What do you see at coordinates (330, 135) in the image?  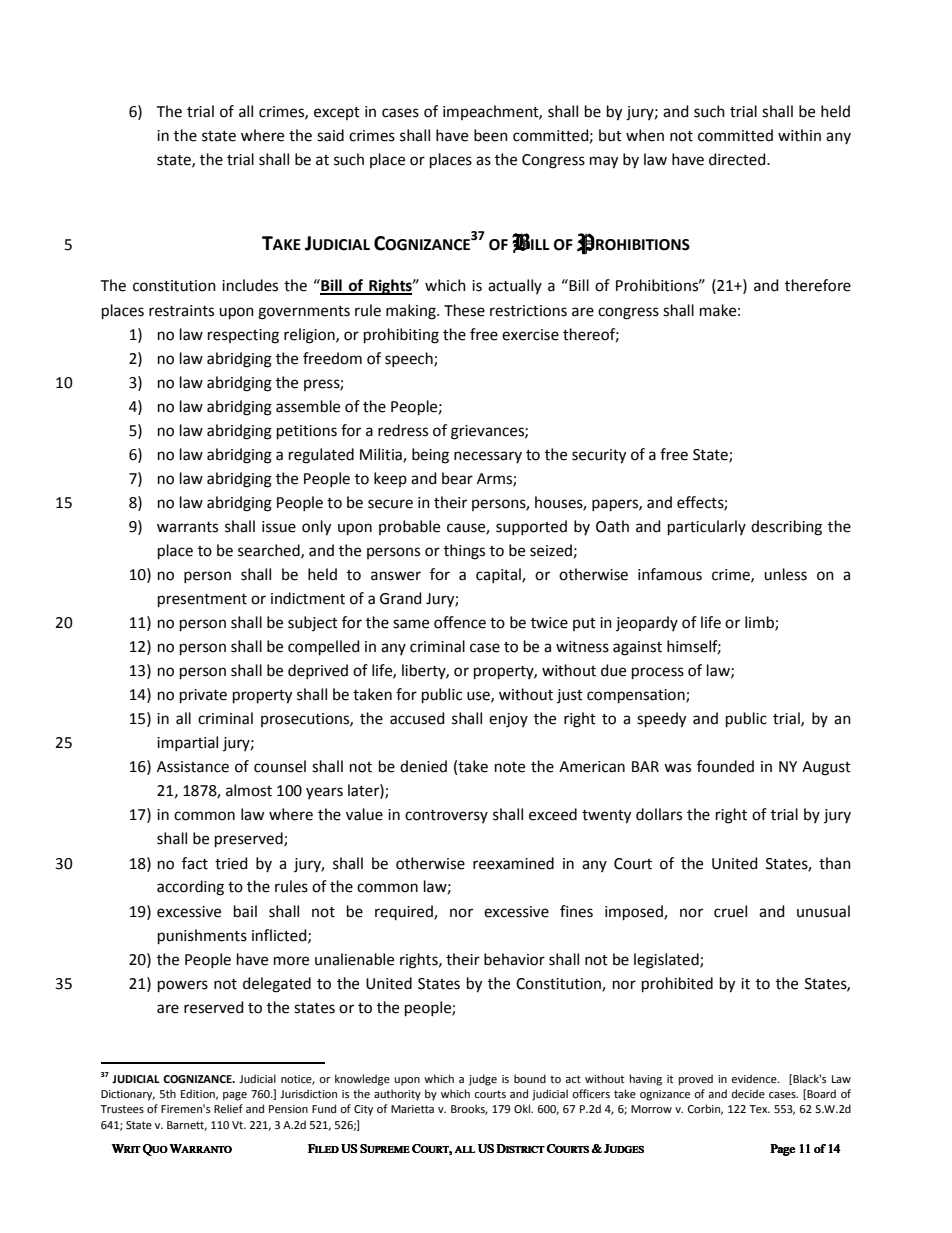 I see `said` at bounding box center [330, 135].
